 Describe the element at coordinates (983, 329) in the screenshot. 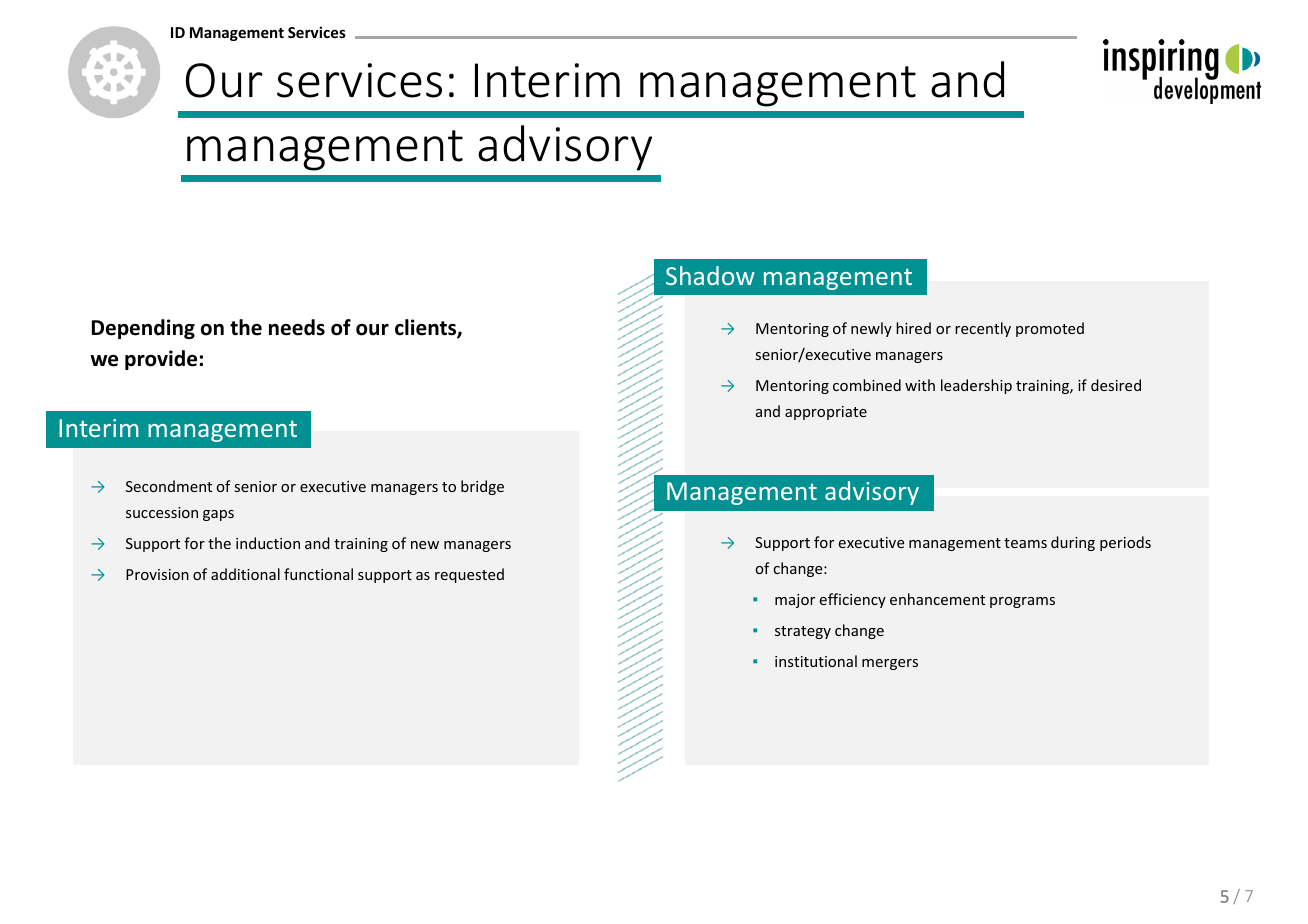

I see `recently` at that location.
